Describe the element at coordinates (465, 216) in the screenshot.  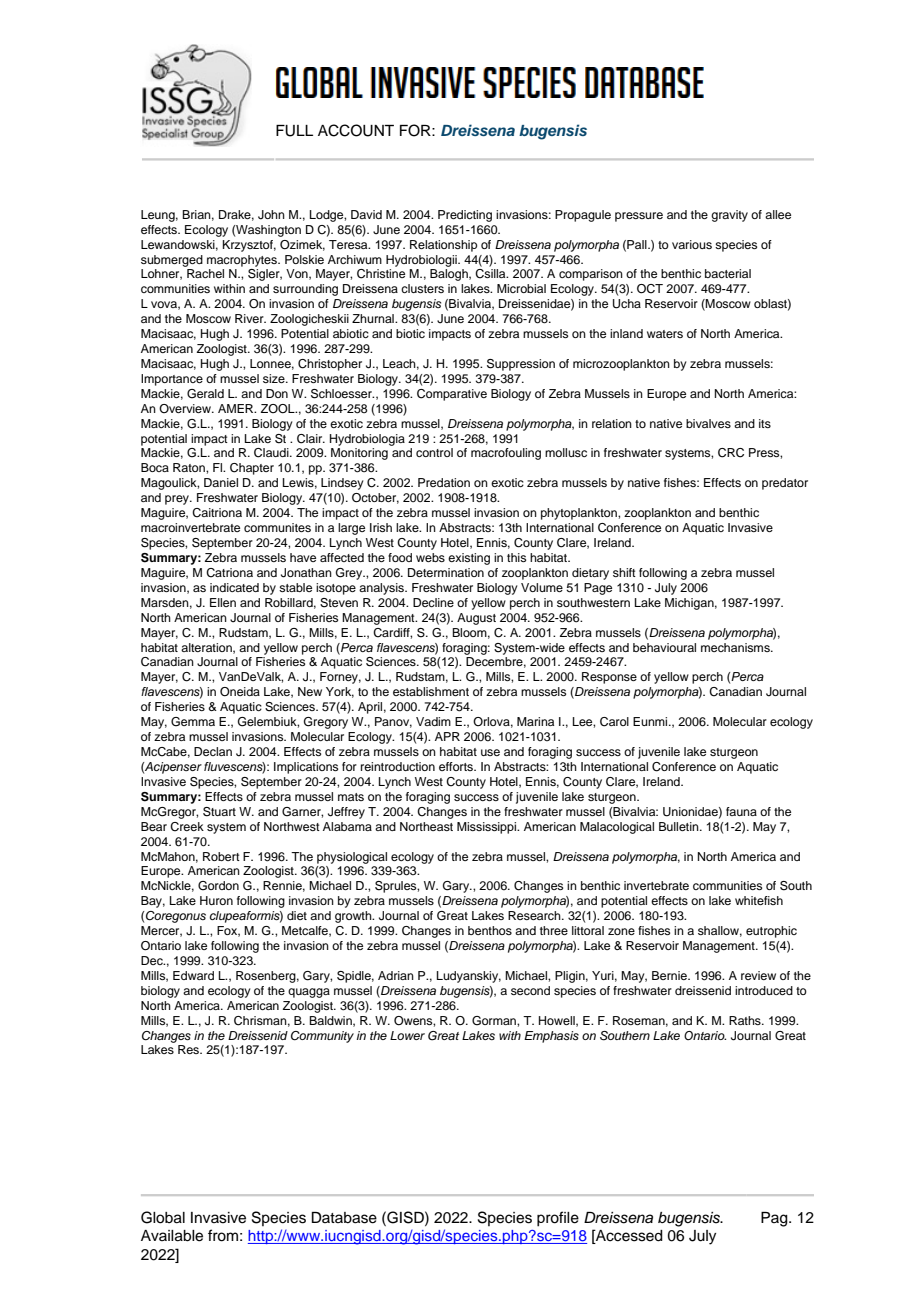
I see `Predicting` at that location.
